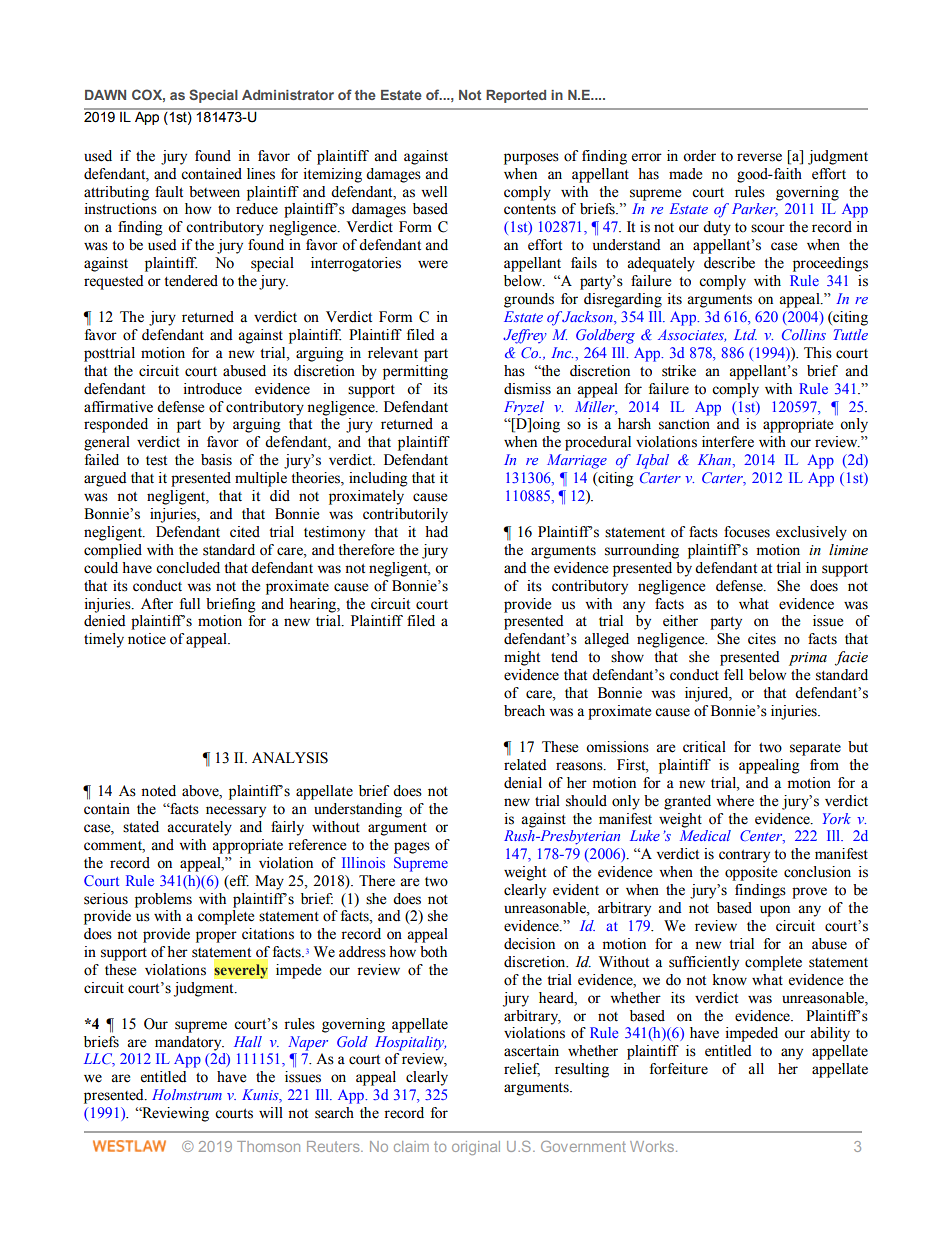  Describe the element at coordinates (271, 1112) in the document. I see `will` at that location.
